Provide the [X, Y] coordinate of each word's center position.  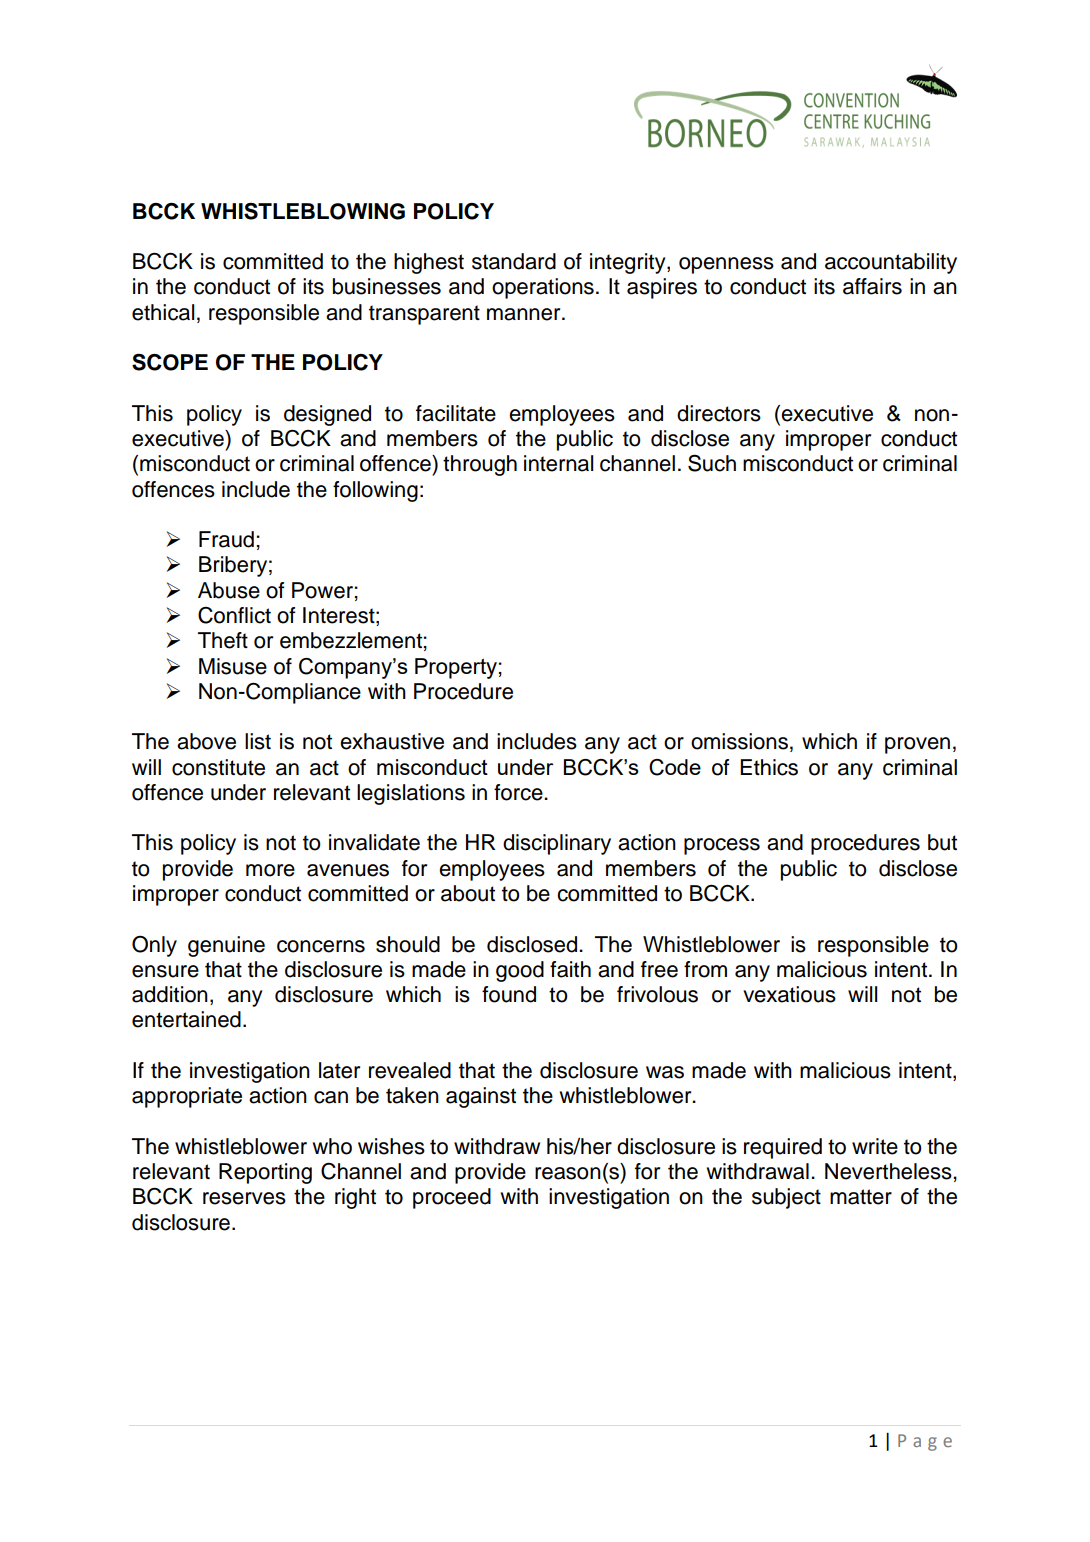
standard [514, 261]
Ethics [769, 767]
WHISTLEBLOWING [303, 211]
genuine [226, 946]
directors [719, 413]
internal [558, 463]
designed [327, 415]
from [705, 969]
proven [917, 745]
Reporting [265, 1173]
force [519, 792]
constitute [218, 767]
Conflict [234, 615]
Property [456, 668]
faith [570, 969]
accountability [891, 263]
